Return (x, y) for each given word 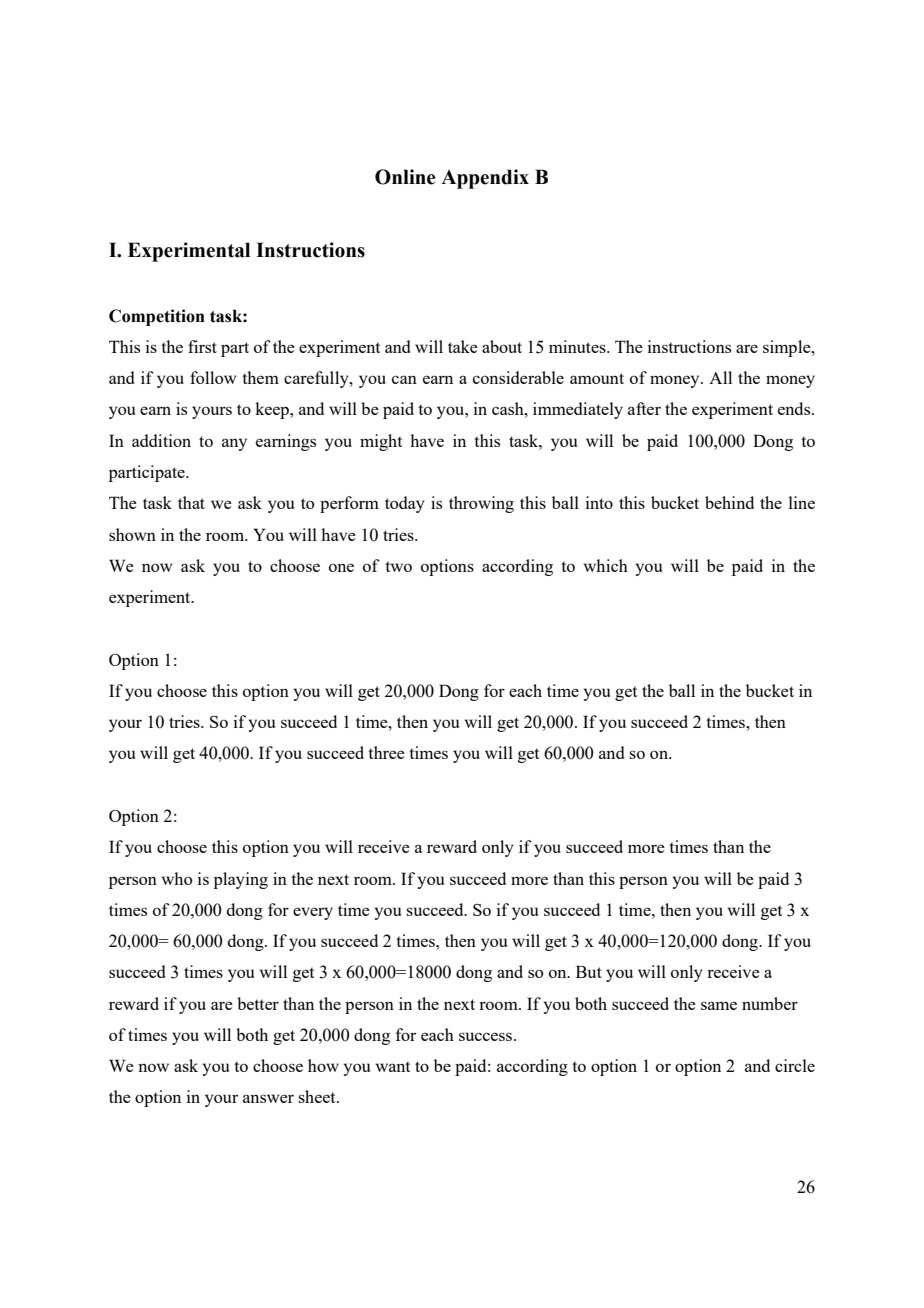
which (606, 565)
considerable (518, 377)
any (234, 444)
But (589, 971)
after (644, 408)
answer (268, 1098)
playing (241, 880)
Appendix (485, 179)
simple (788, 348)
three (386, 752)
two (398, 566)
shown (132, 534)
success (485, 1036)
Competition (157, 317)
